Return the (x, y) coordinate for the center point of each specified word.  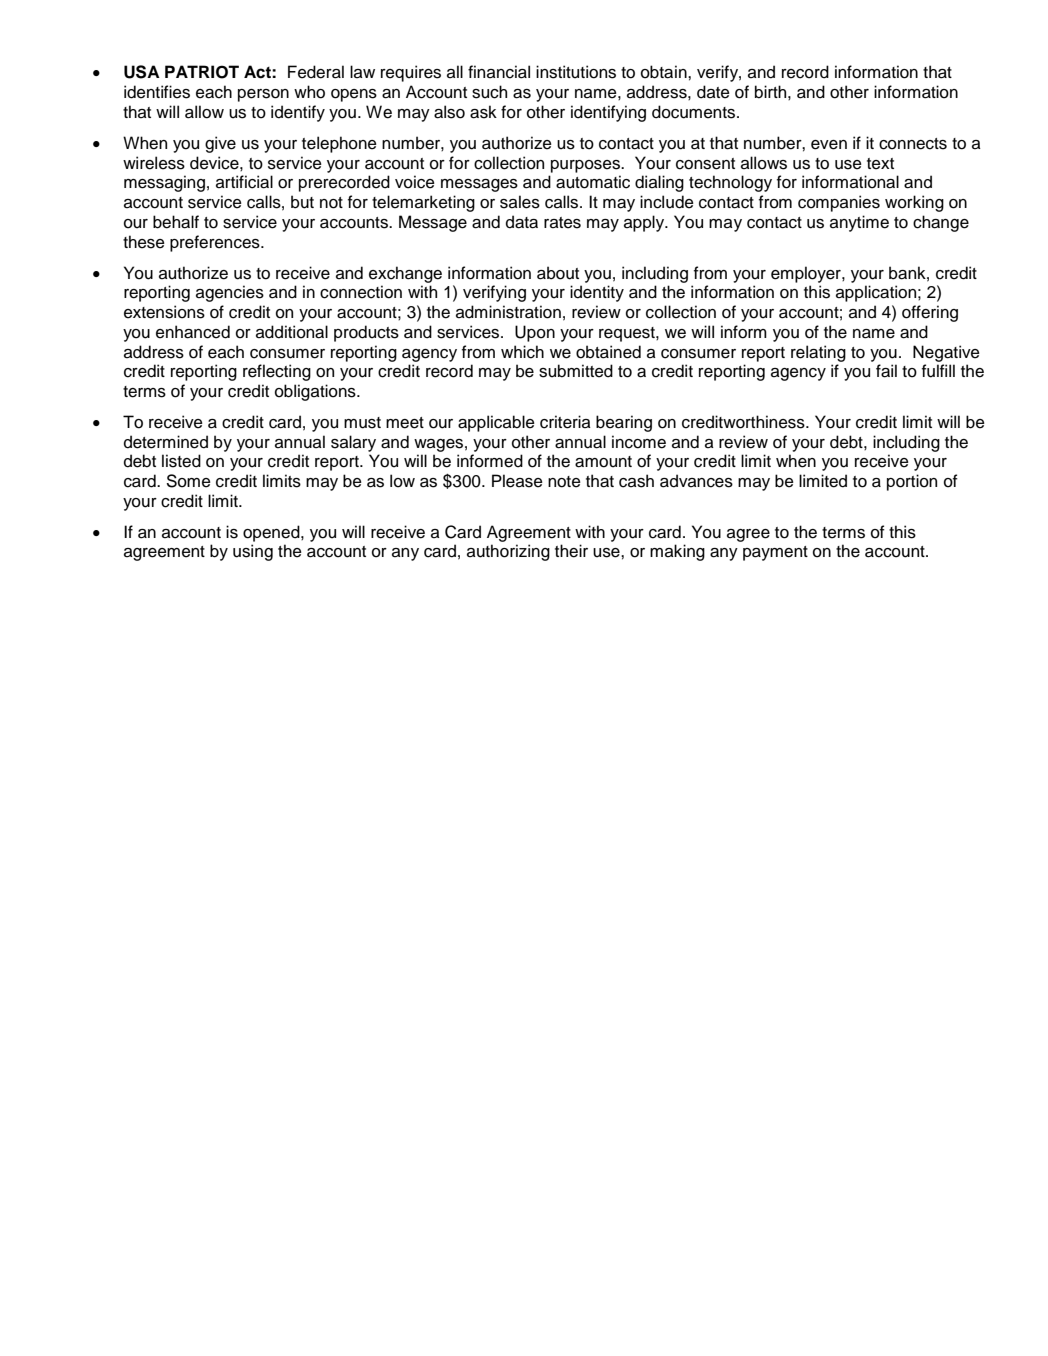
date (713, 92)
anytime (859, 223)
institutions (576, 72)
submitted (576, 371)
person (263, 95)
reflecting (277, 372)
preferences (216, 243)
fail (886, 371)
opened (272, 533)
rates (562, 223)
